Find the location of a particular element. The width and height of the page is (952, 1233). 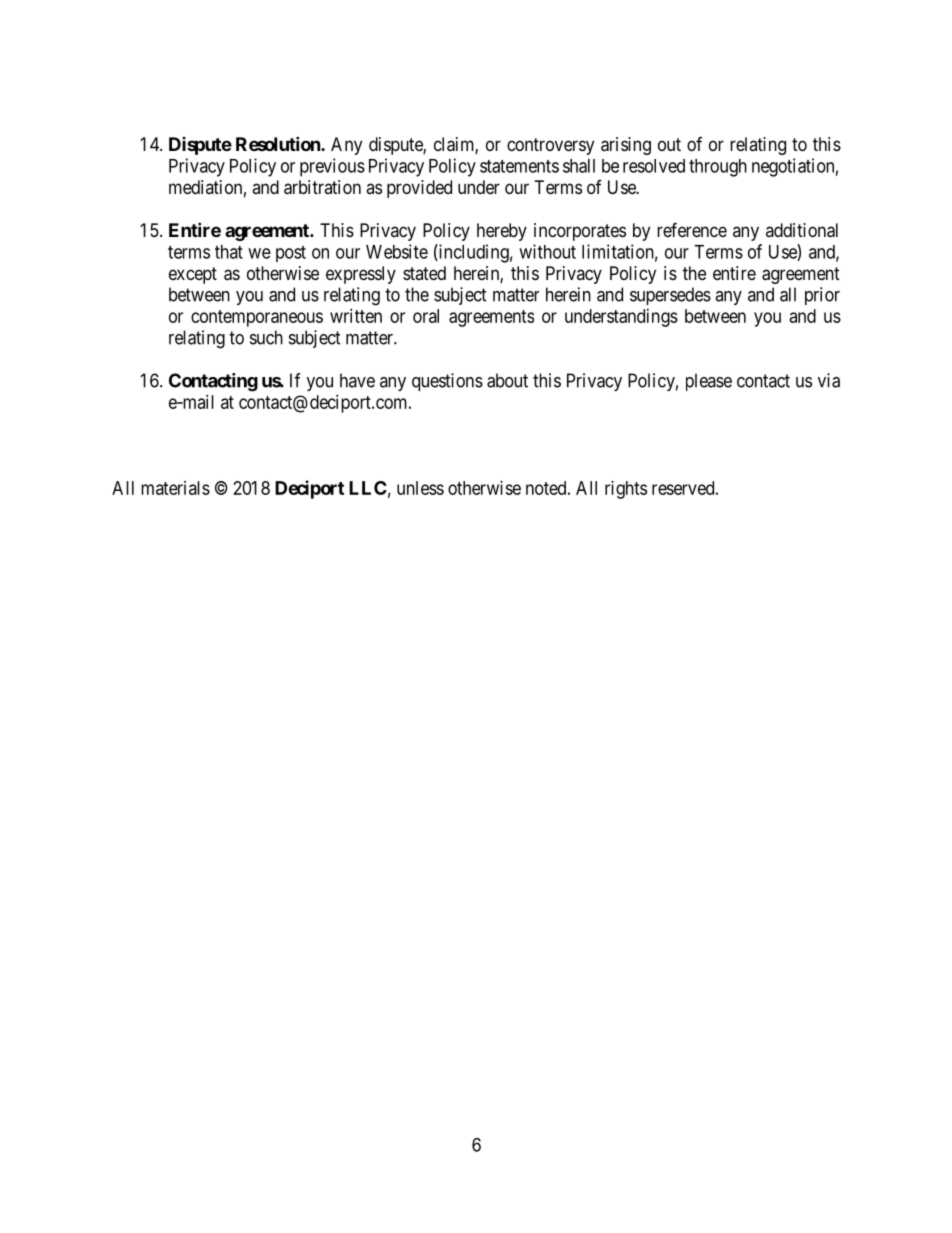

prior is located at coordinates (822, 296).
